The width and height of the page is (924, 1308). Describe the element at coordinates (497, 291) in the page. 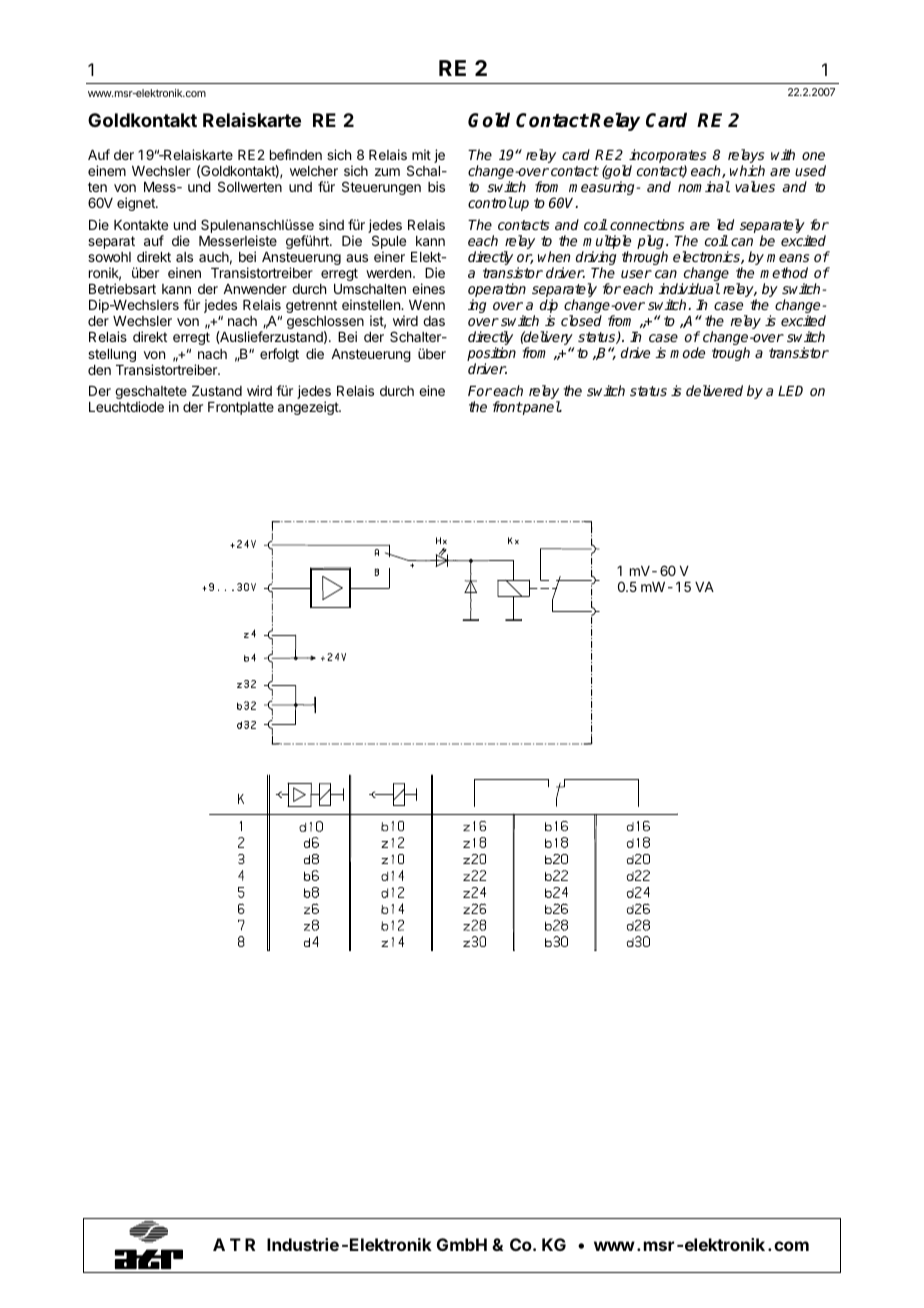

I see `operation` at that location.
